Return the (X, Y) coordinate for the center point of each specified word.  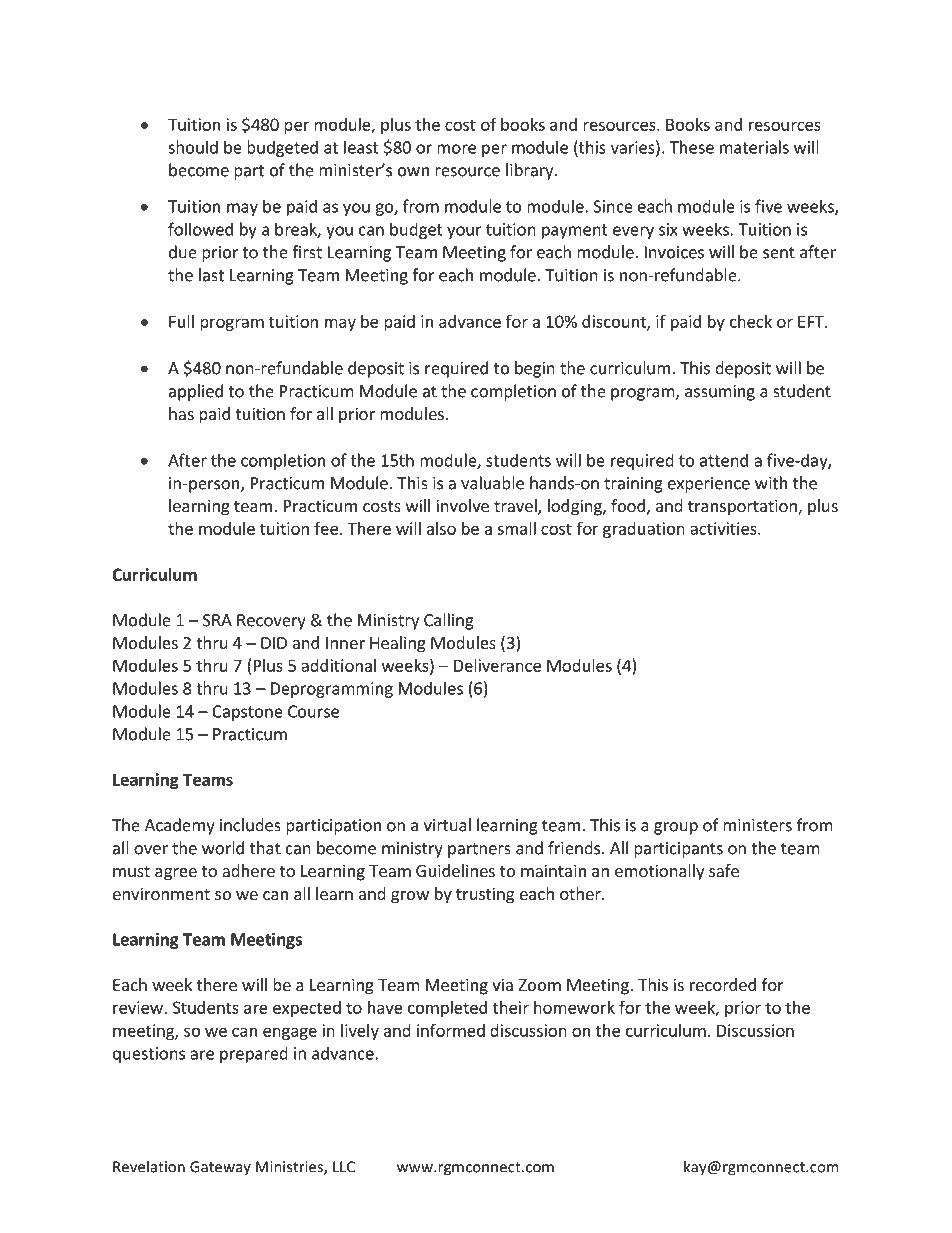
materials (754, 147)
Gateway (220, 1168)
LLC (344, 1167)
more (456, 149)
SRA (217, 620)
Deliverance (497, 665)
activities (724, 528)
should (193, 147)
